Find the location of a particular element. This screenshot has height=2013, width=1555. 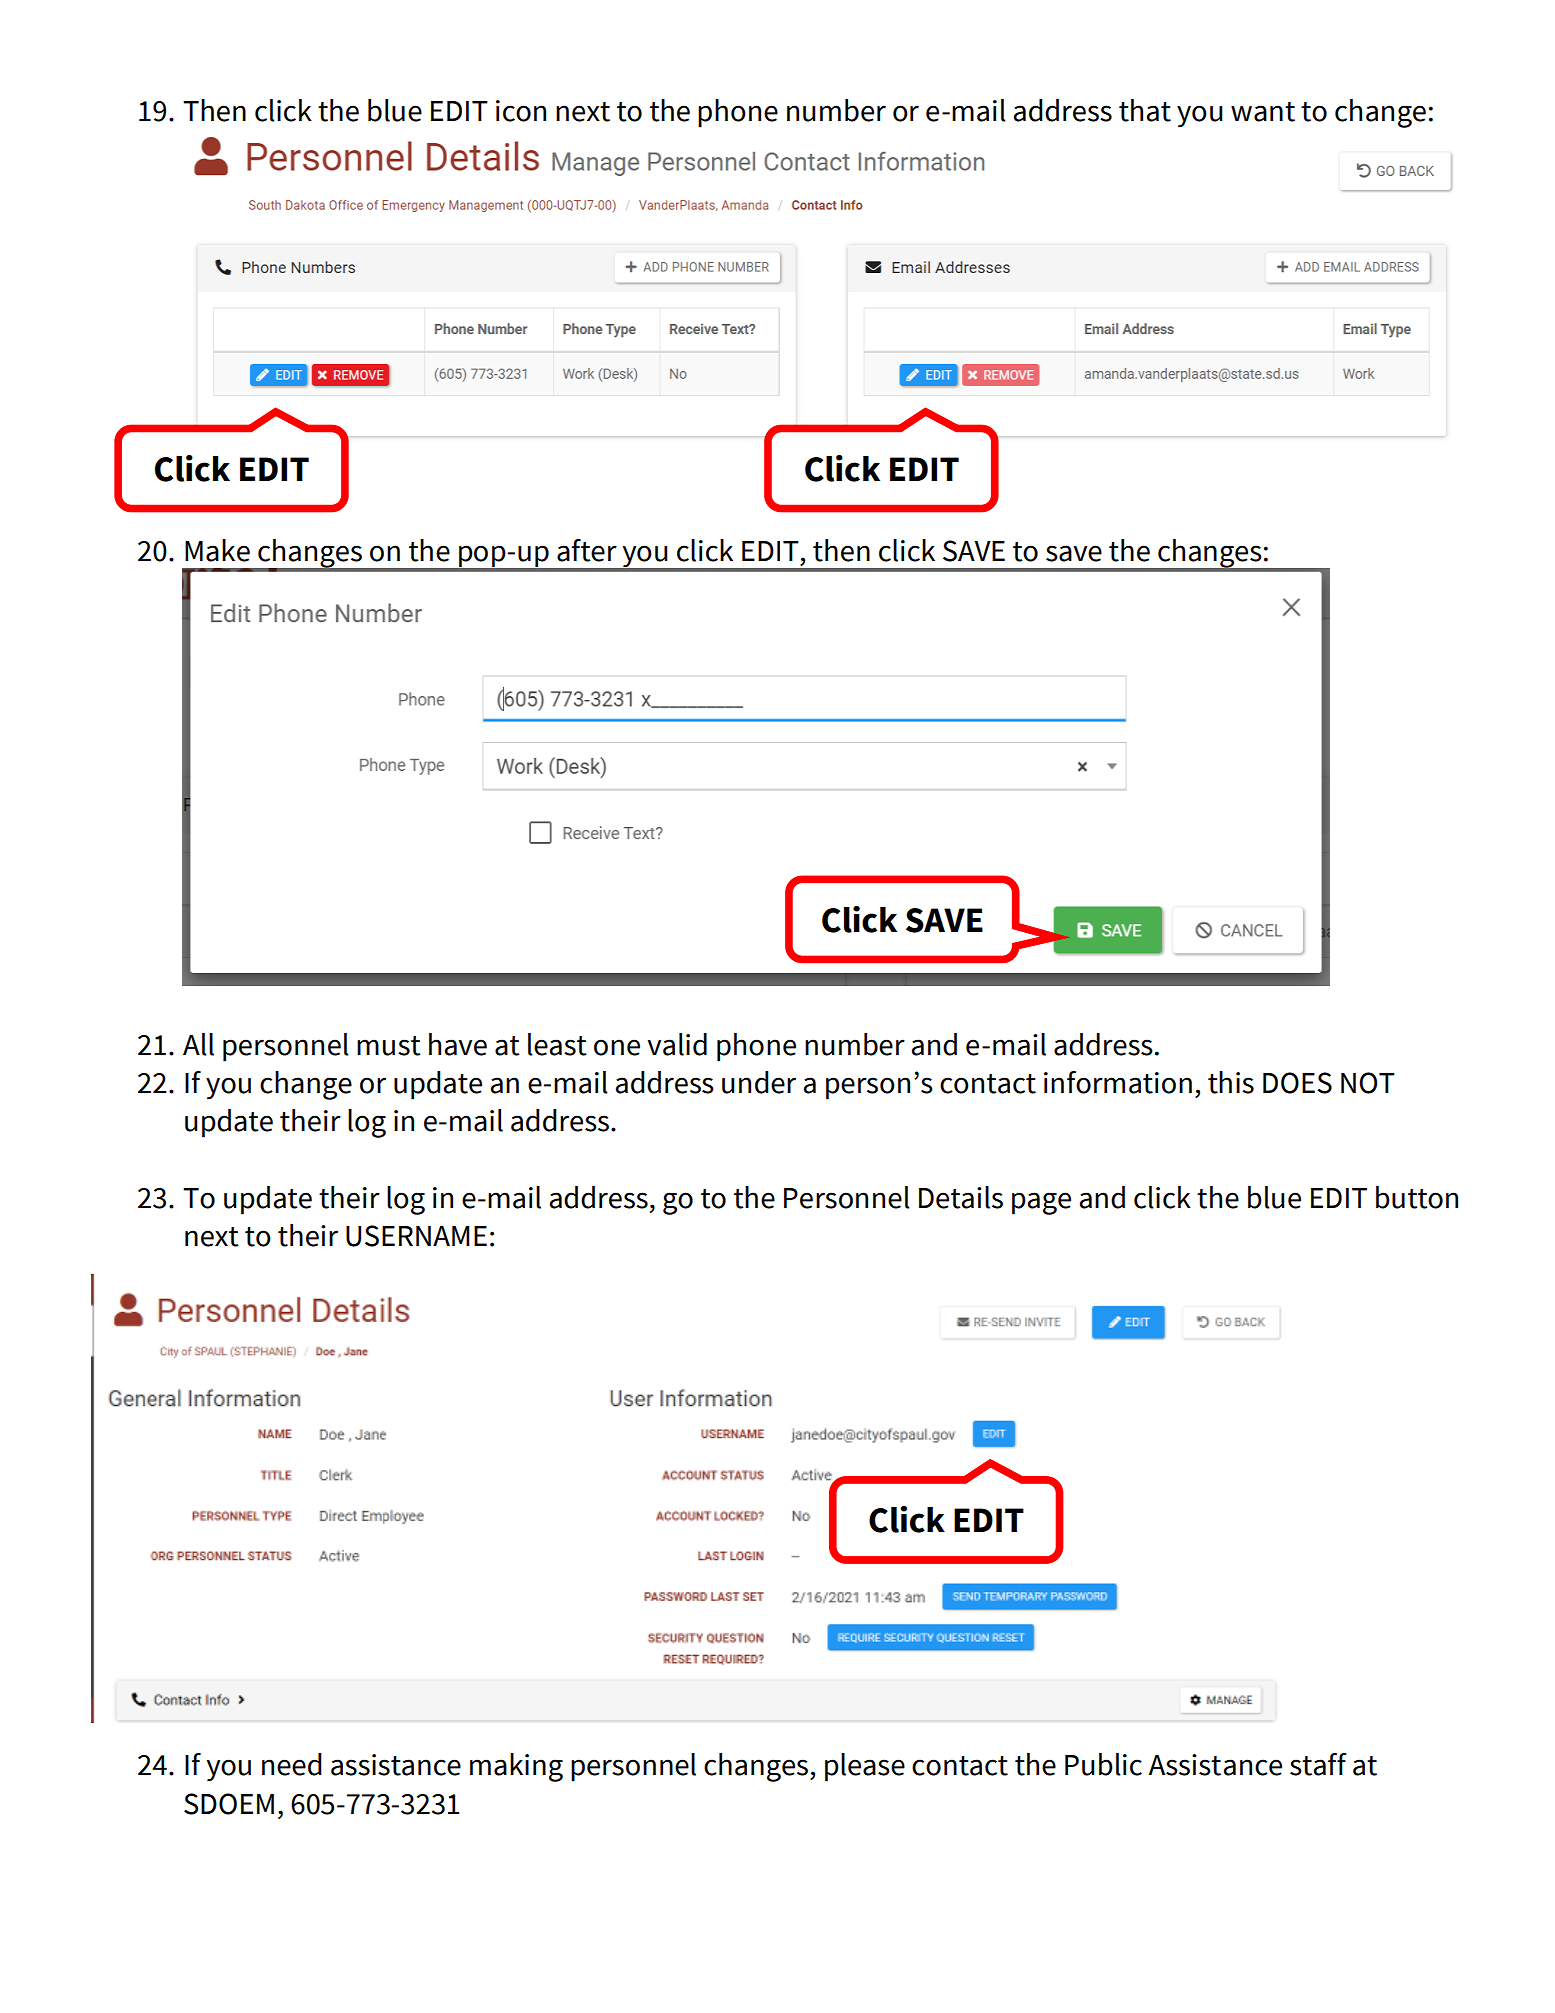

icon is located at coordinates (521, 111).
